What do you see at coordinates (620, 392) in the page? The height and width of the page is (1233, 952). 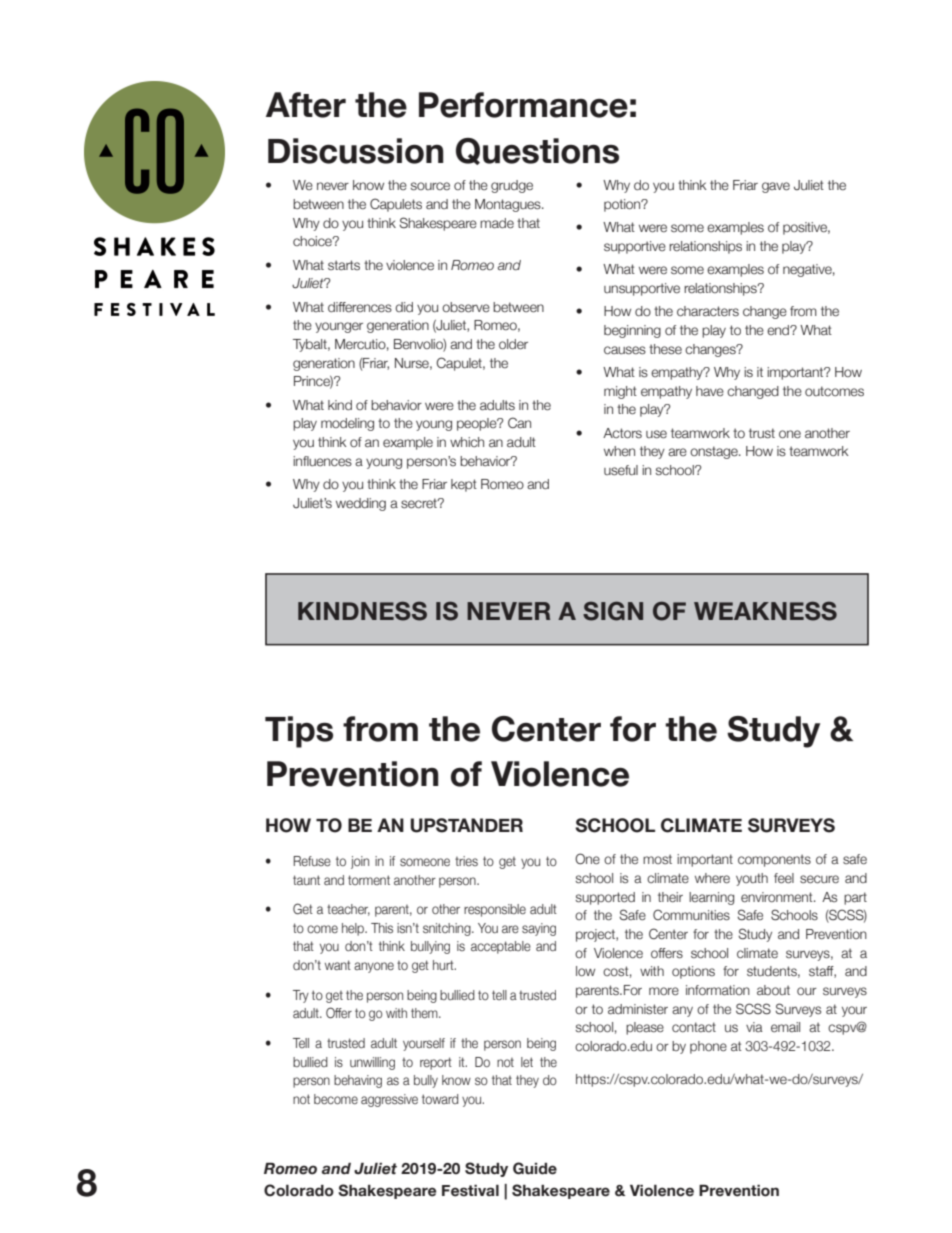 I see `might` at bounding box center [620, 392].
